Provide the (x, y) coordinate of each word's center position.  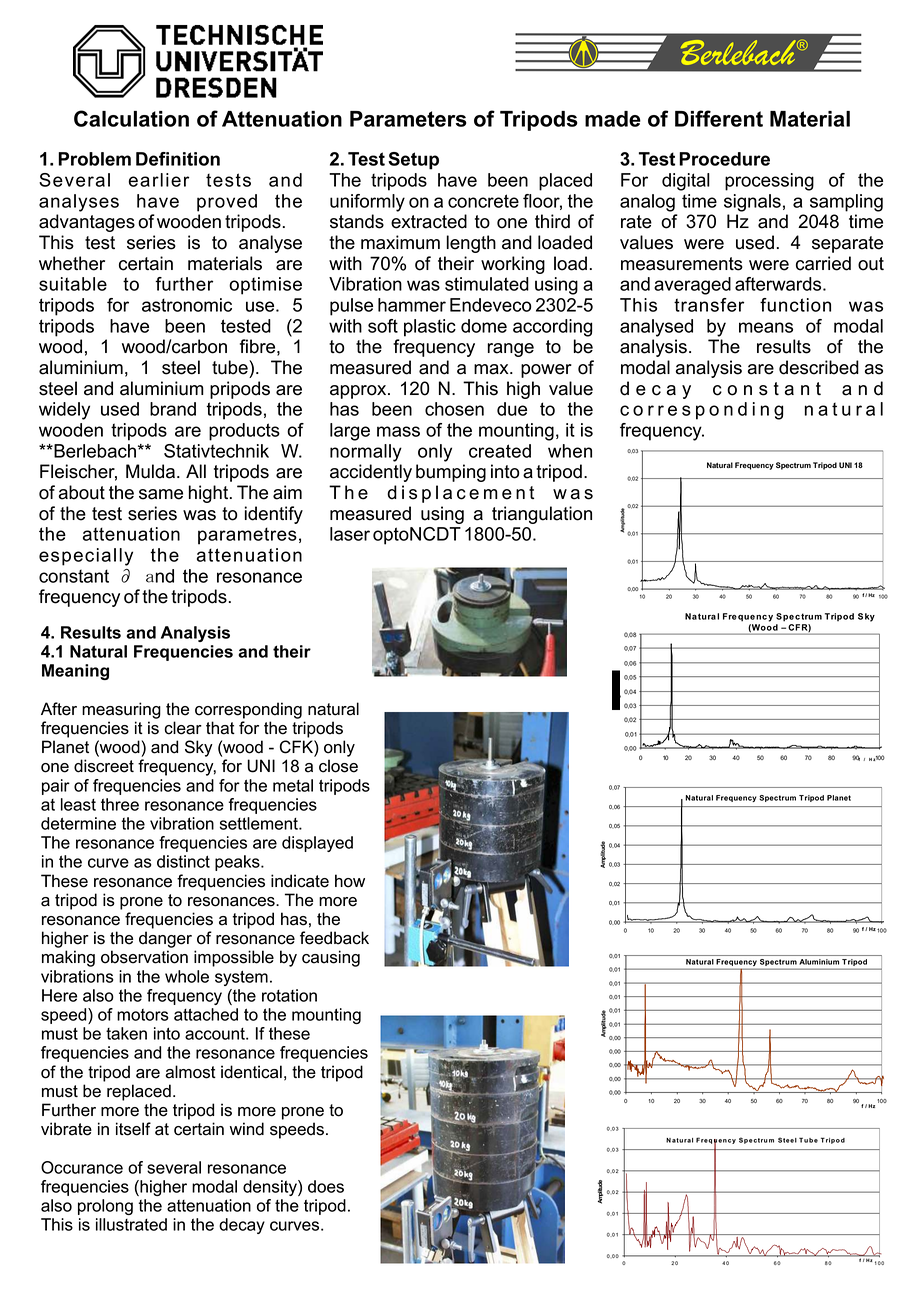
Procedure (724, 159)
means (766, 327)
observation (144, 957)
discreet (104, 766)
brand (173, 409)
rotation (289, 995)
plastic (430, 328)
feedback (334, 938)
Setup (413, 161)
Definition (178, 159)
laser (350, 534)
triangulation (542, 515)
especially (86, 557)
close (338, 766)
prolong (105, 1207)
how (350, 881)
